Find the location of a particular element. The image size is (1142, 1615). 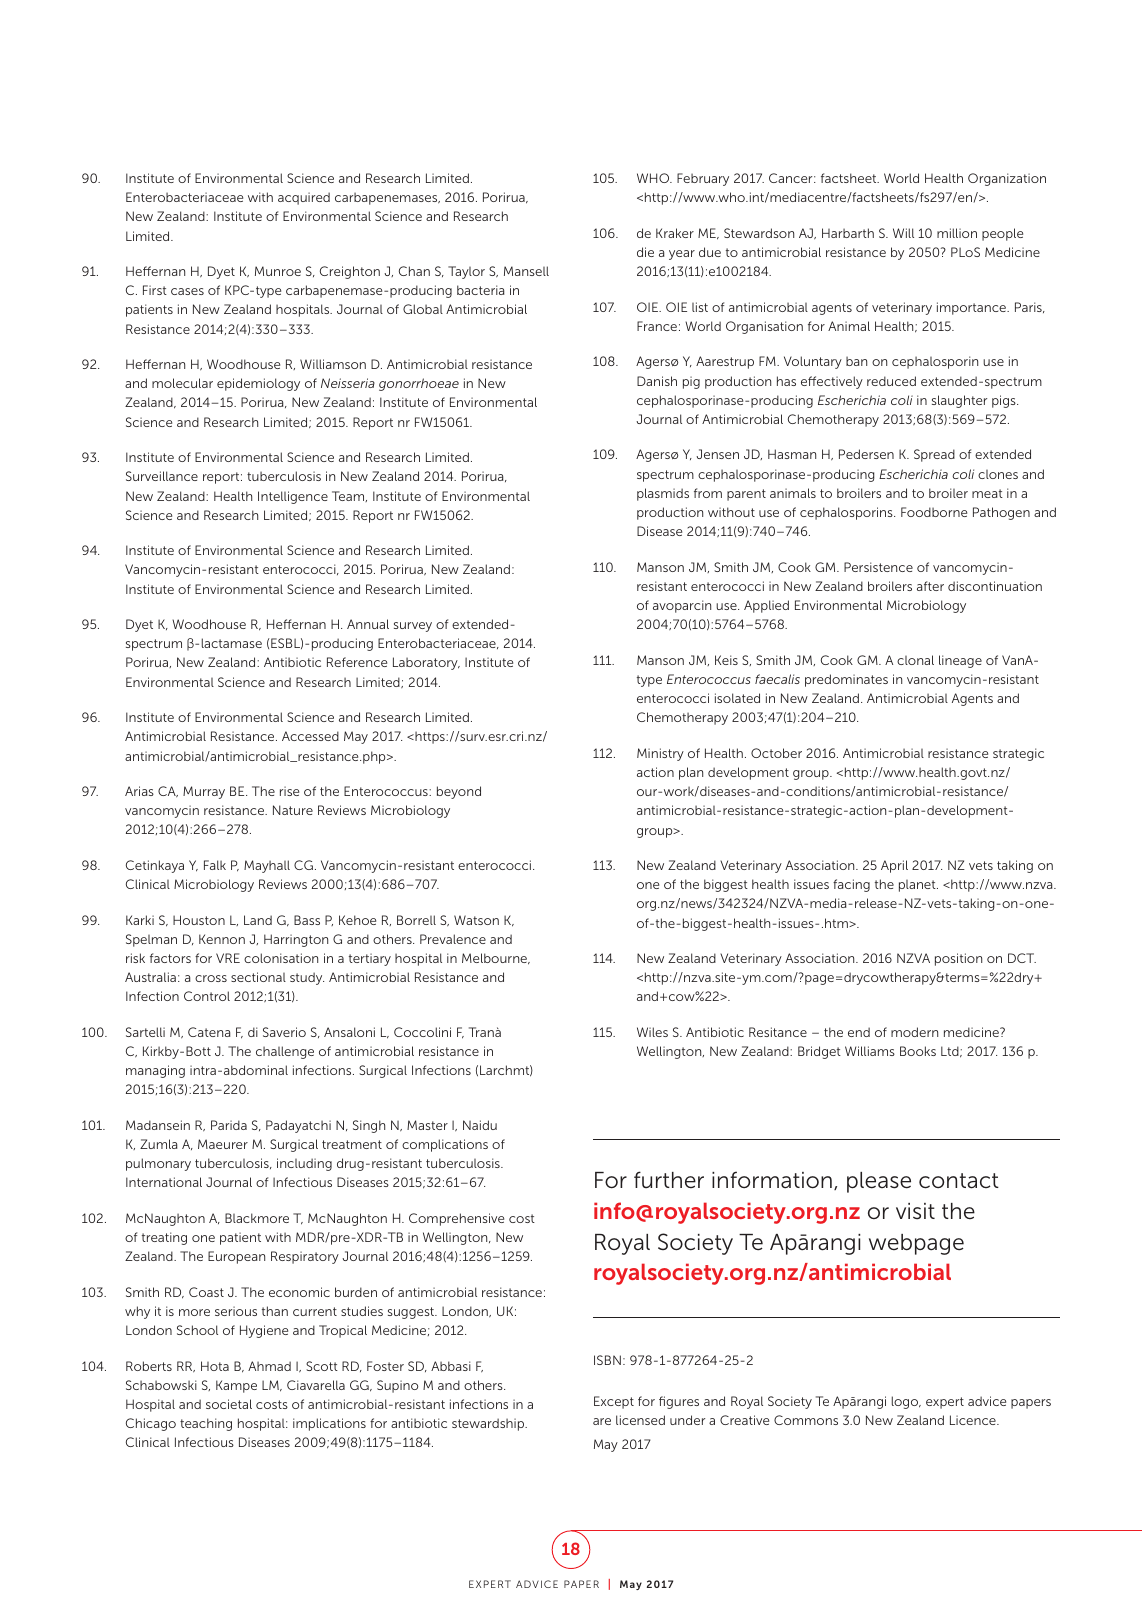

societal is located at coordinates (229, 1404).
